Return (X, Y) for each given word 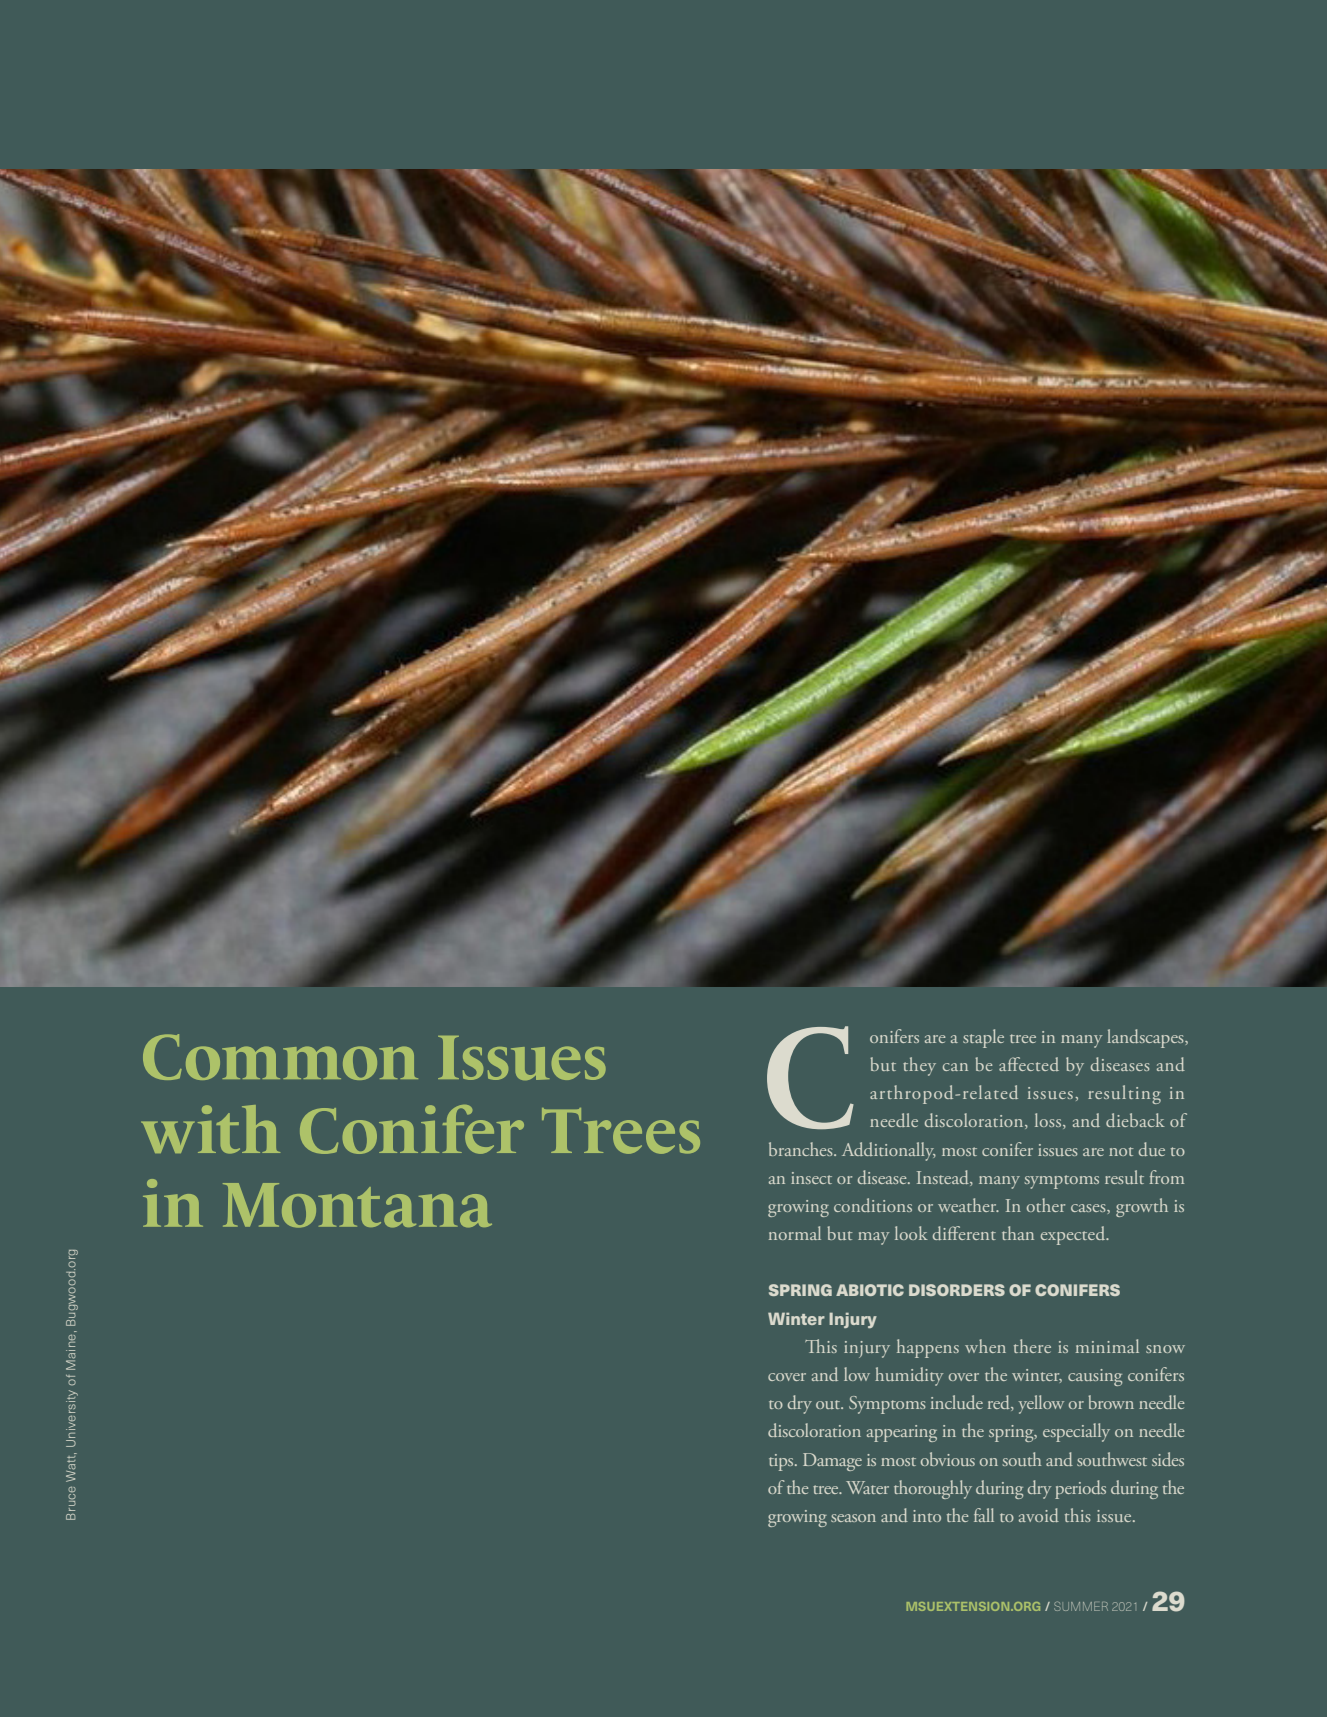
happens (928, 1348)
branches (802, 1149)
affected (1029, 1064)
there (1032, 1346)
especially (1076, 1432)
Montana (357, 1205)
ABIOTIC (870, 1290)
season (853, 1518)
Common (280, 1057)
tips (782, 1462)
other (1046, 1205)
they (919, 1066)
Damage (832, 1462)
